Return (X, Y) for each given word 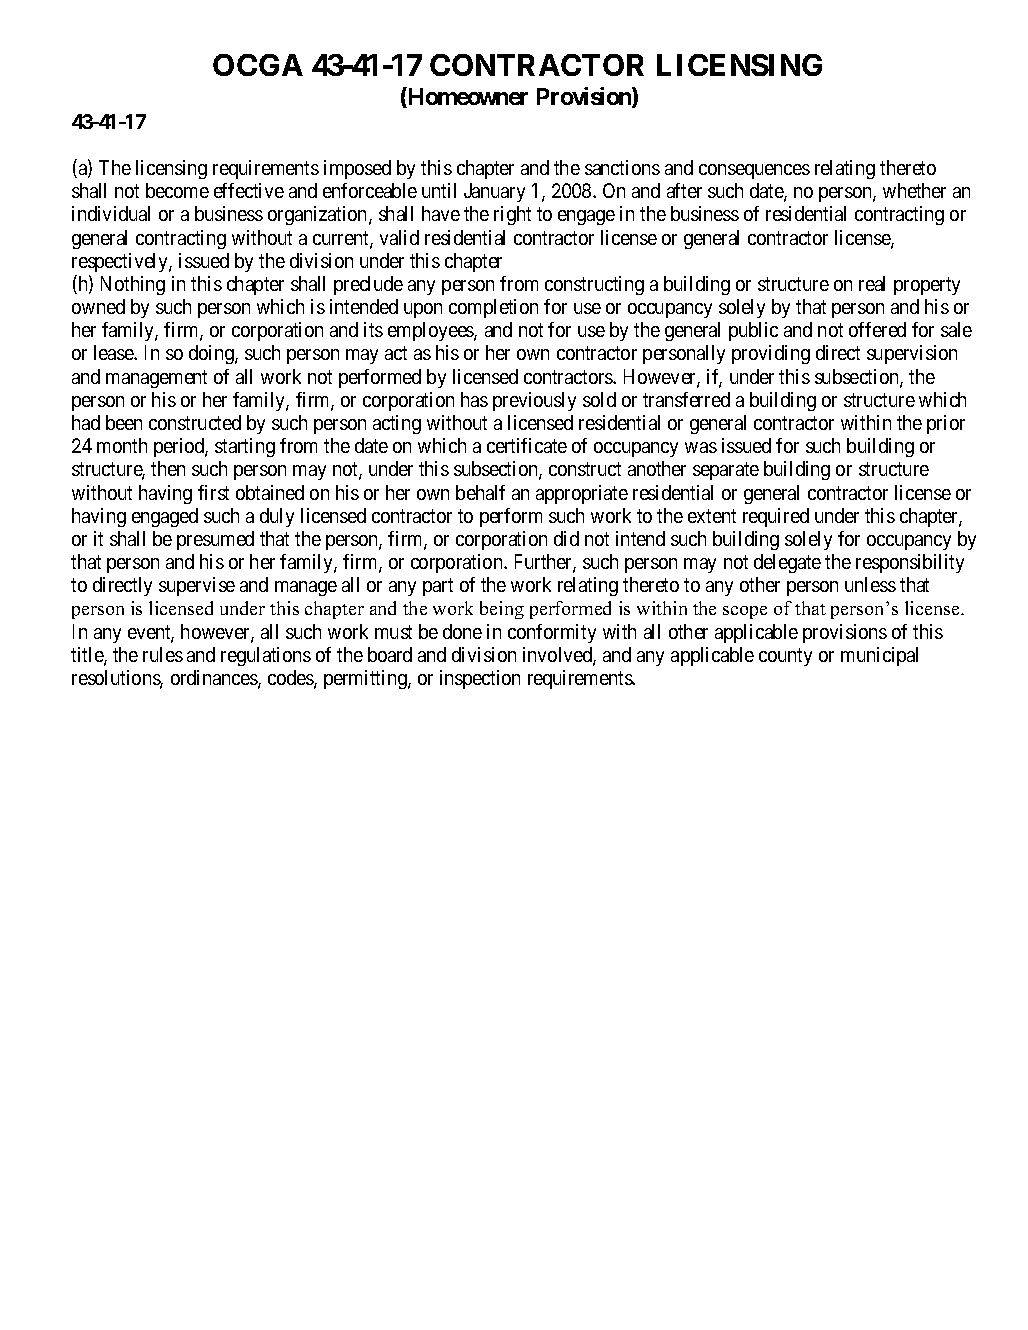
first (213, 492)
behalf (480, 492)
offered (877, 329)
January (494, 192)
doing (212, 354)
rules (163, 654)
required (776, 517)
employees (431, 331)
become (177, 190)
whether (914, 190)
